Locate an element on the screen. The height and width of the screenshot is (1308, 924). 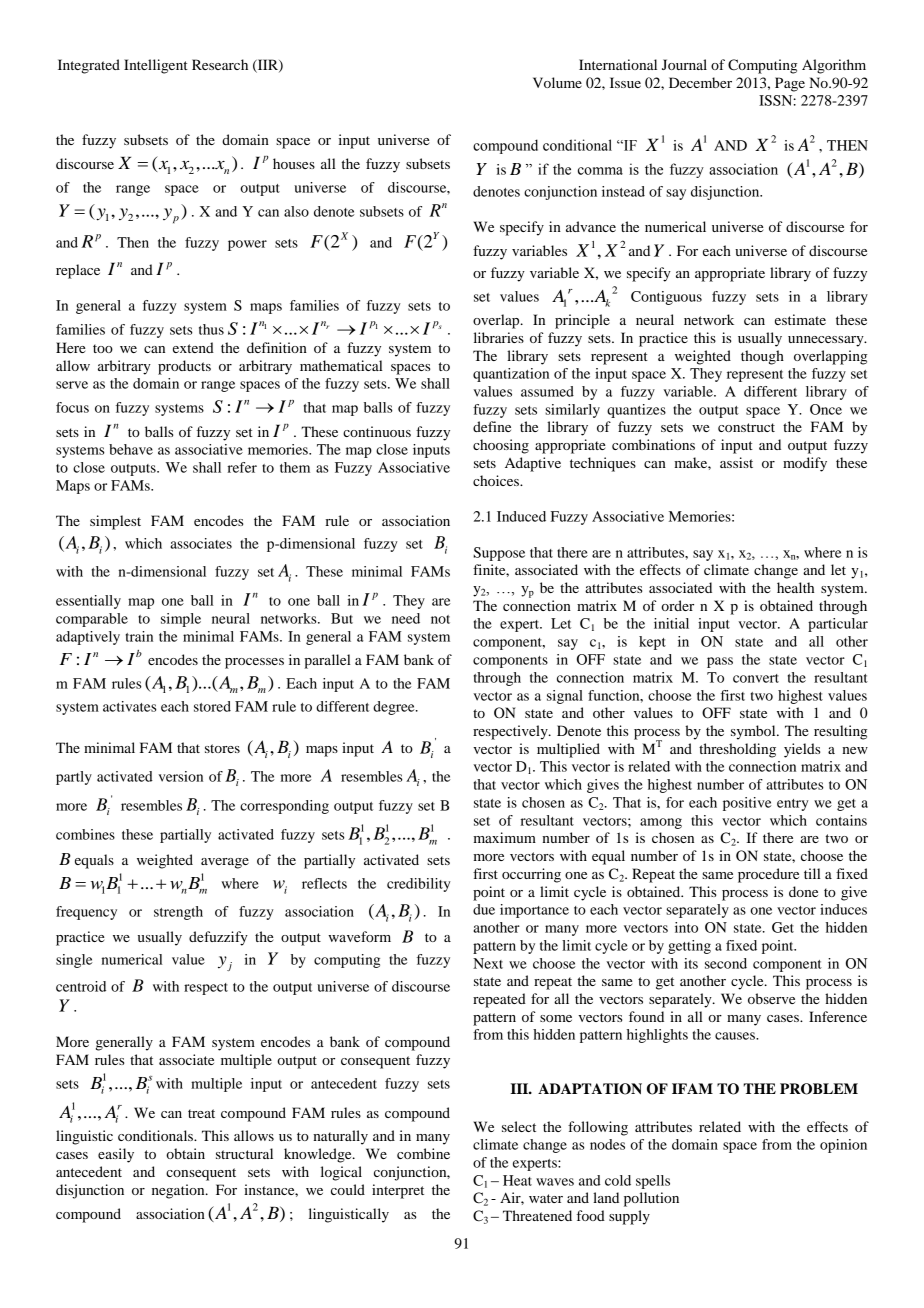
negation is located at coordinates (179, 1191).
